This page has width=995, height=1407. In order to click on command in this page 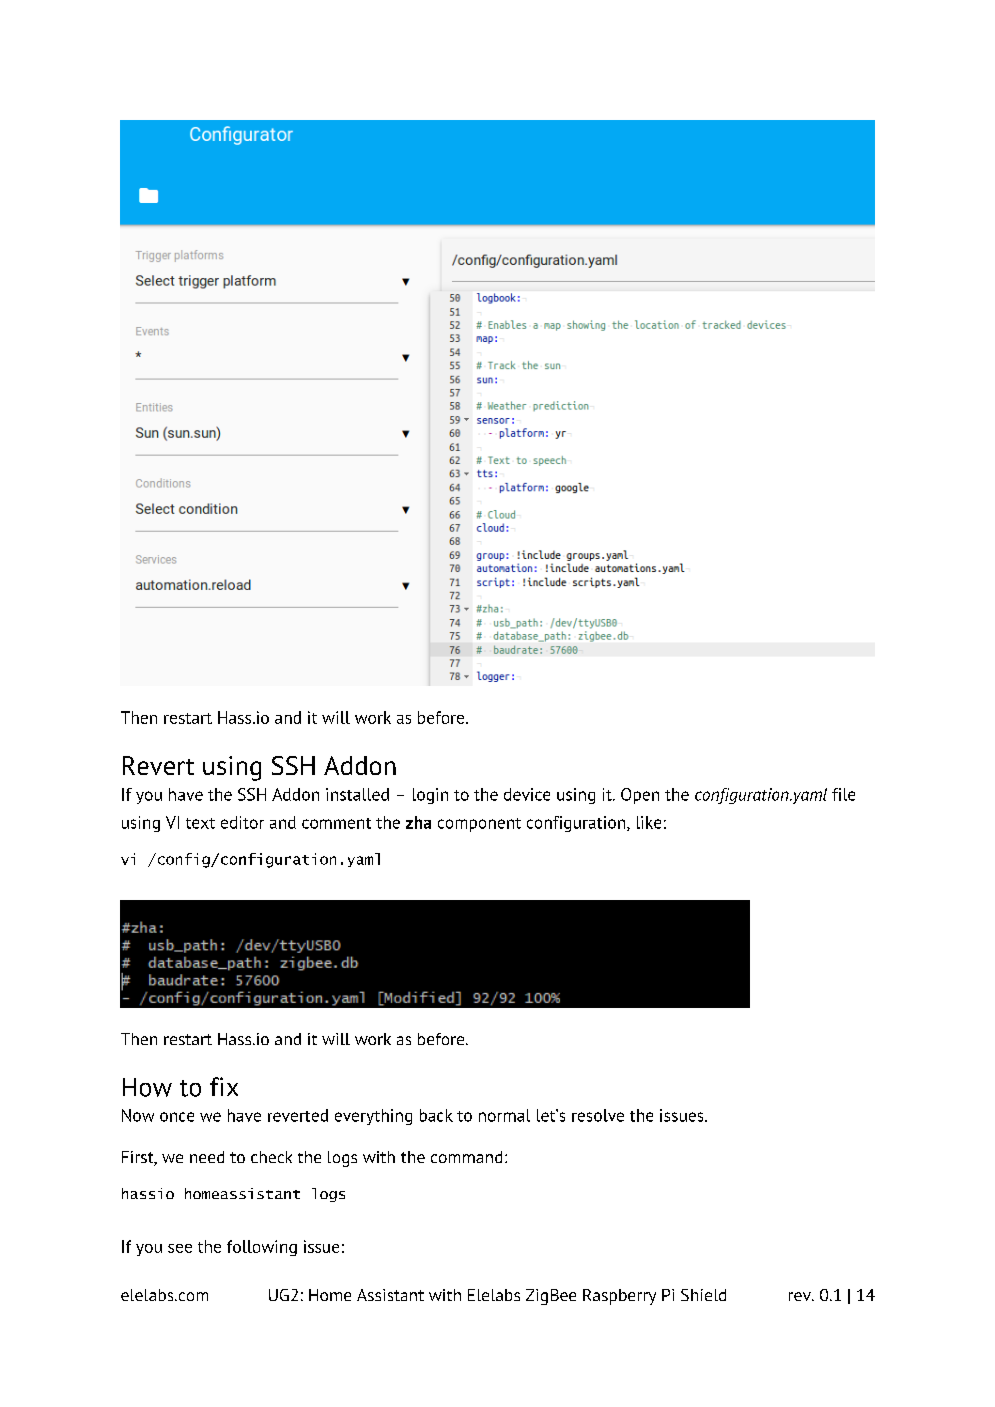, I will do `click(466, 1157)`.
